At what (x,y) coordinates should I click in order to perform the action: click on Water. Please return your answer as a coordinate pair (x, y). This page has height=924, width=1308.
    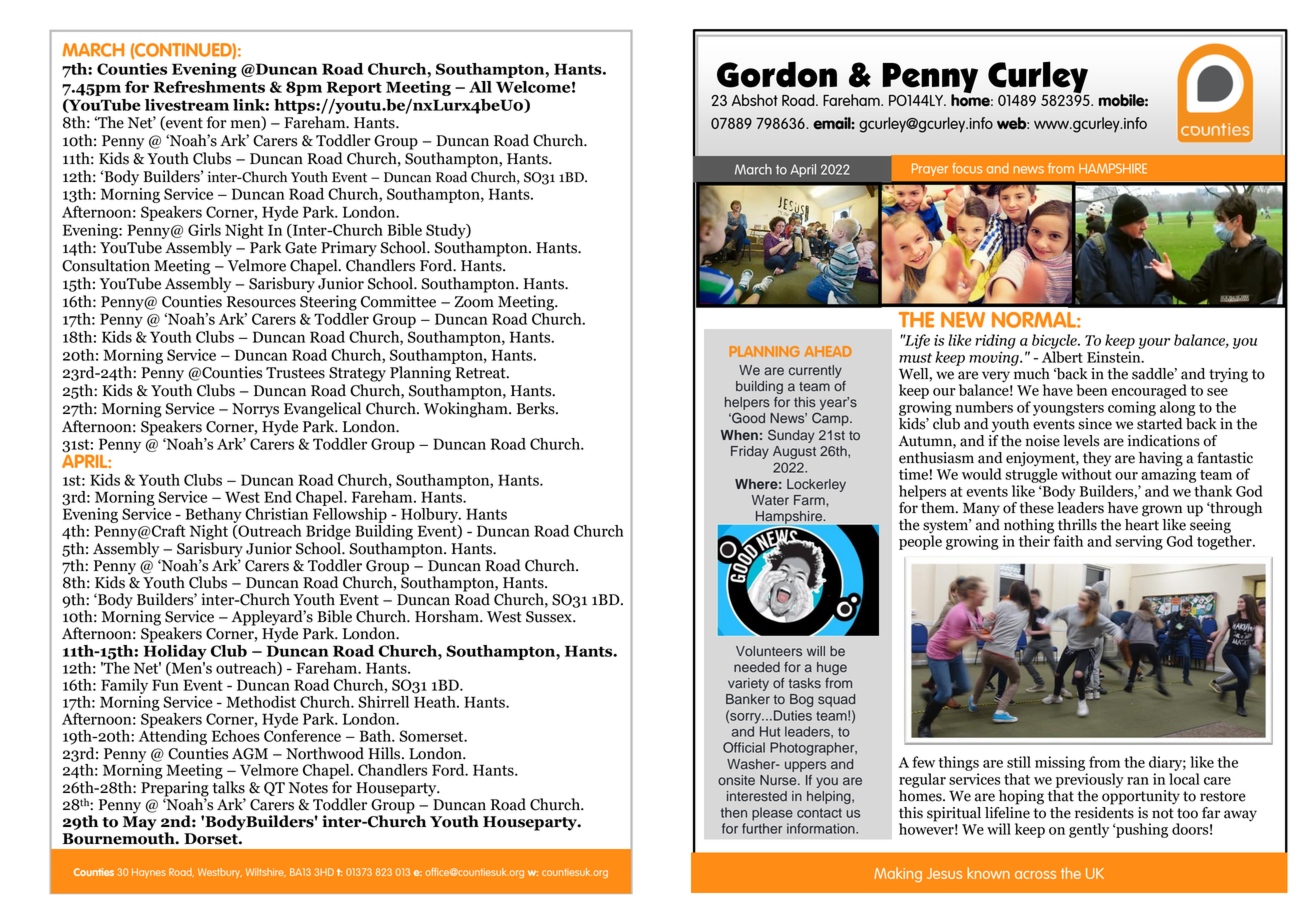
    Looking at the image, I should click on (770, 500).
